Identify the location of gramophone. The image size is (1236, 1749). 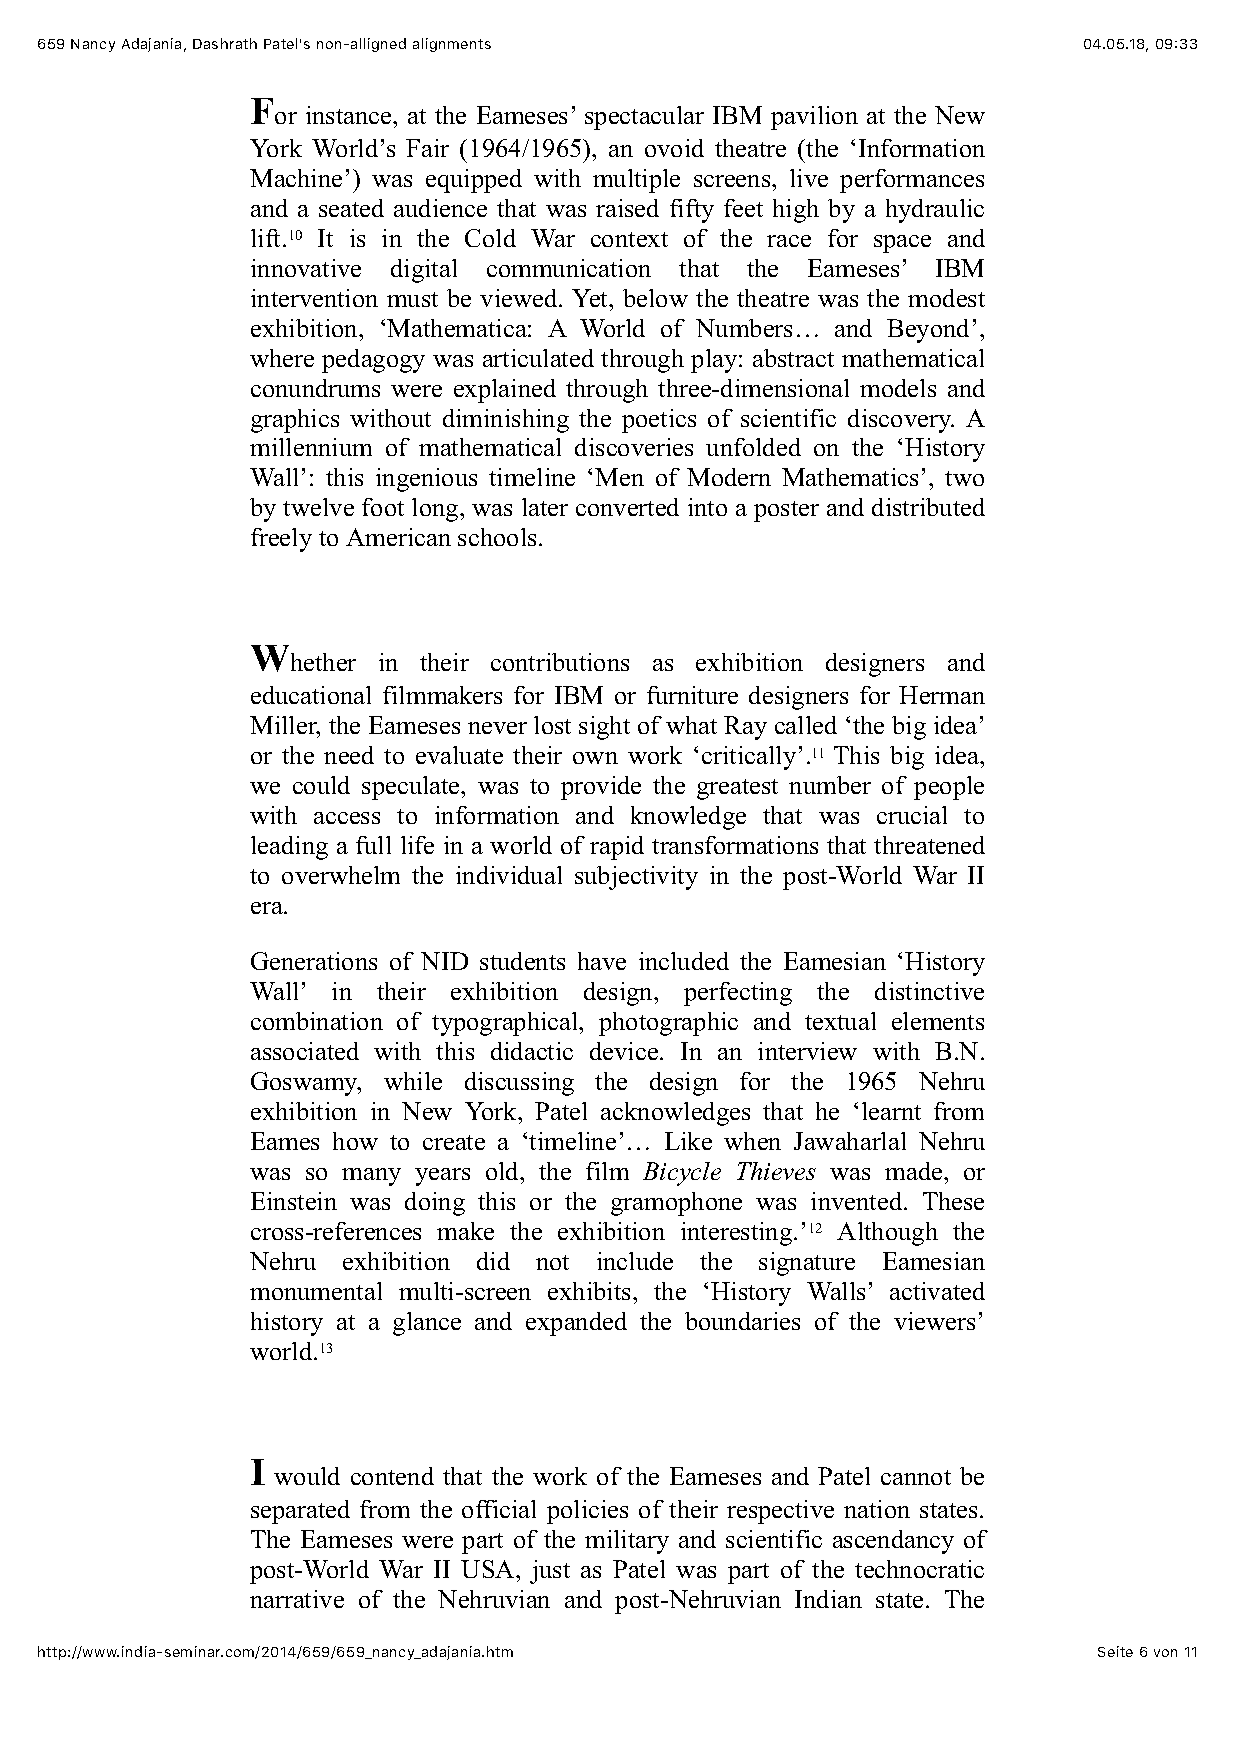
(676, 1204).
